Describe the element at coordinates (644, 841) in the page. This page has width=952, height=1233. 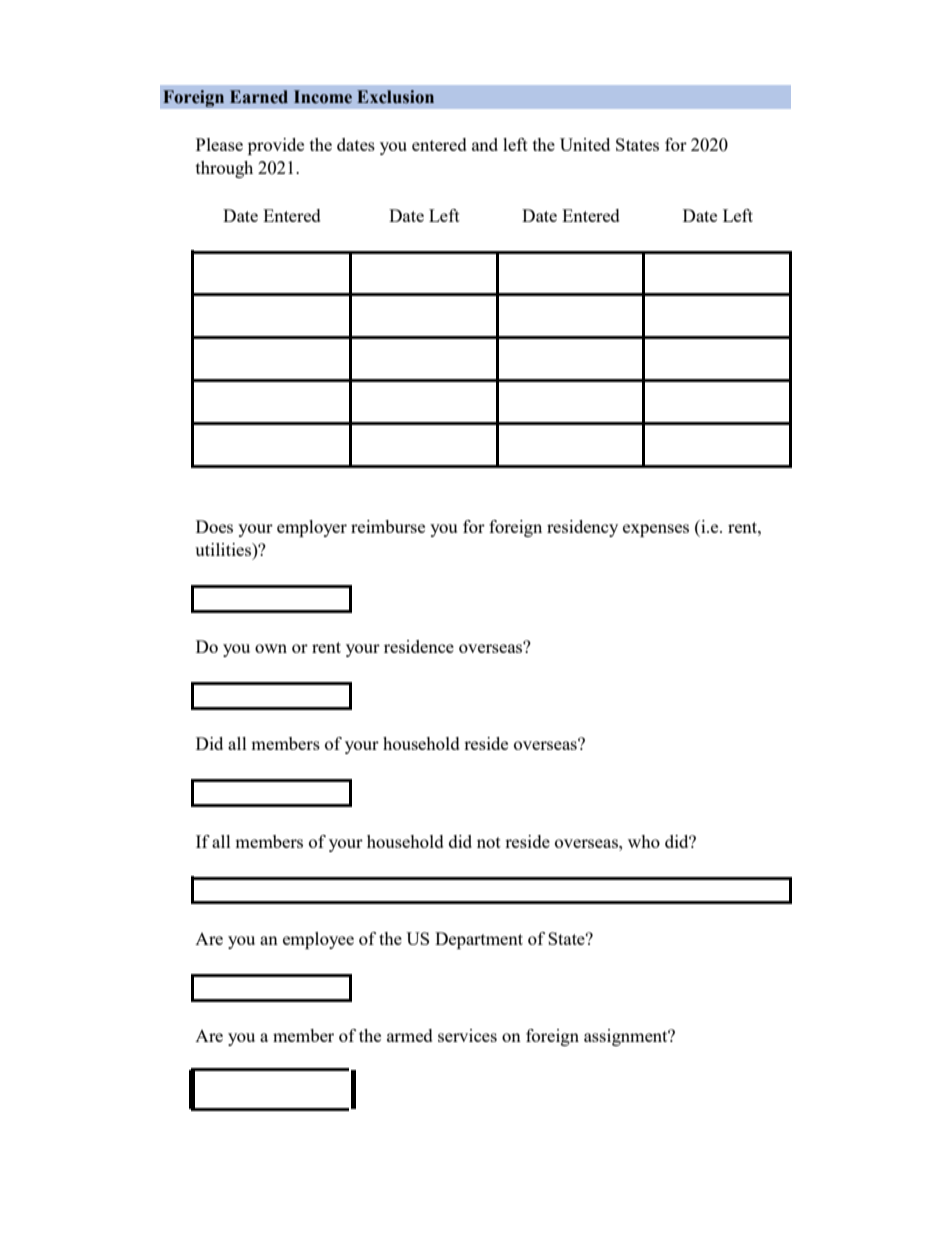
I see `who` at that location.
